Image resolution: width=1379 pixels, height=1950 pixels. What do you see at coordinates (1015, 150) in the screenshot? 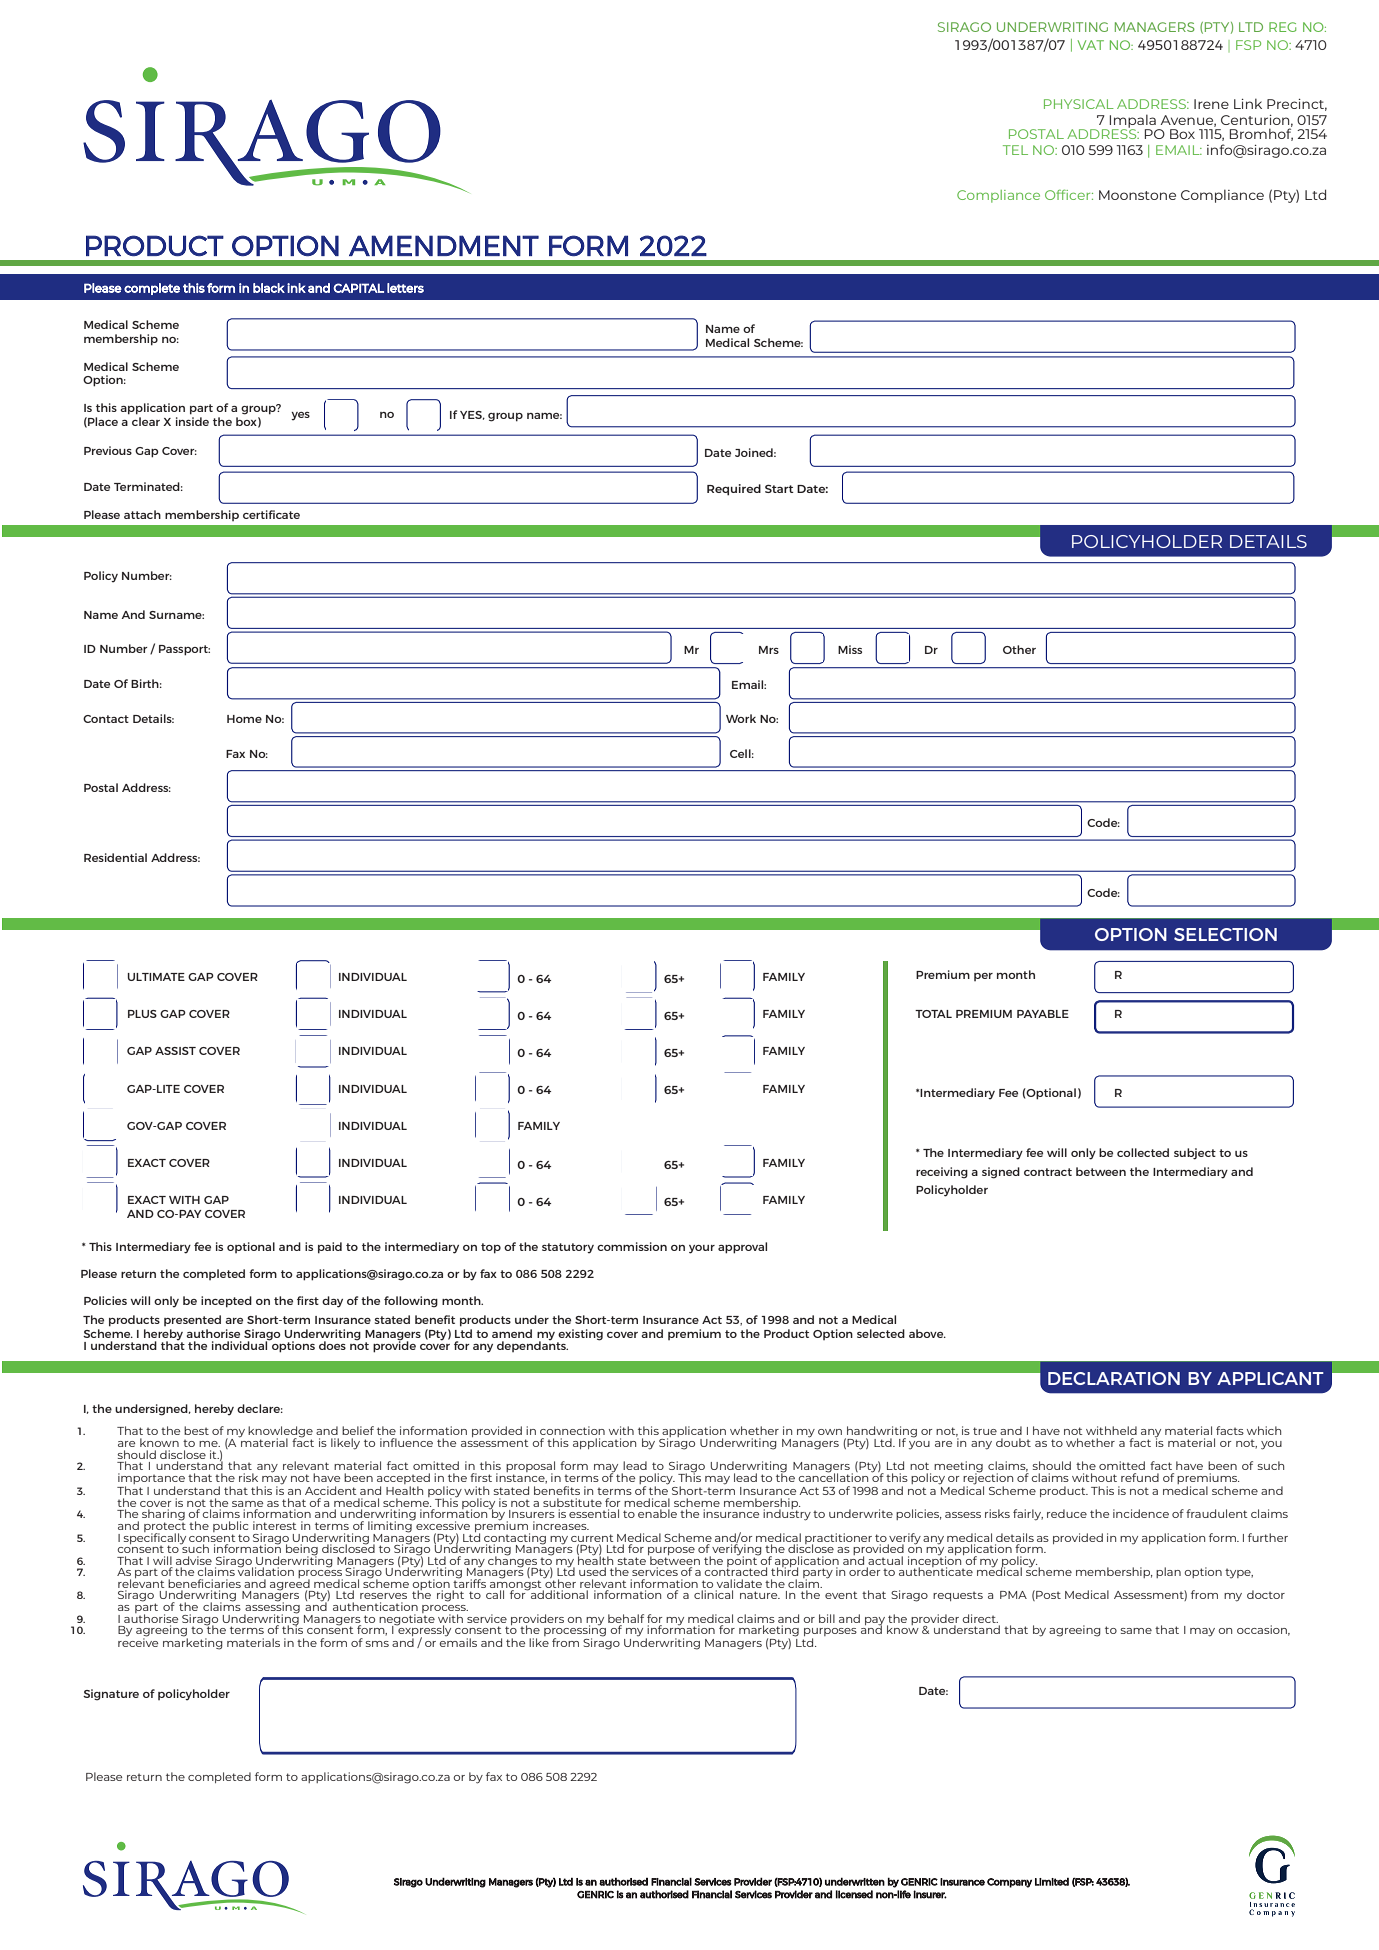
I see `TEL` at bounding box center [1015, 150].
